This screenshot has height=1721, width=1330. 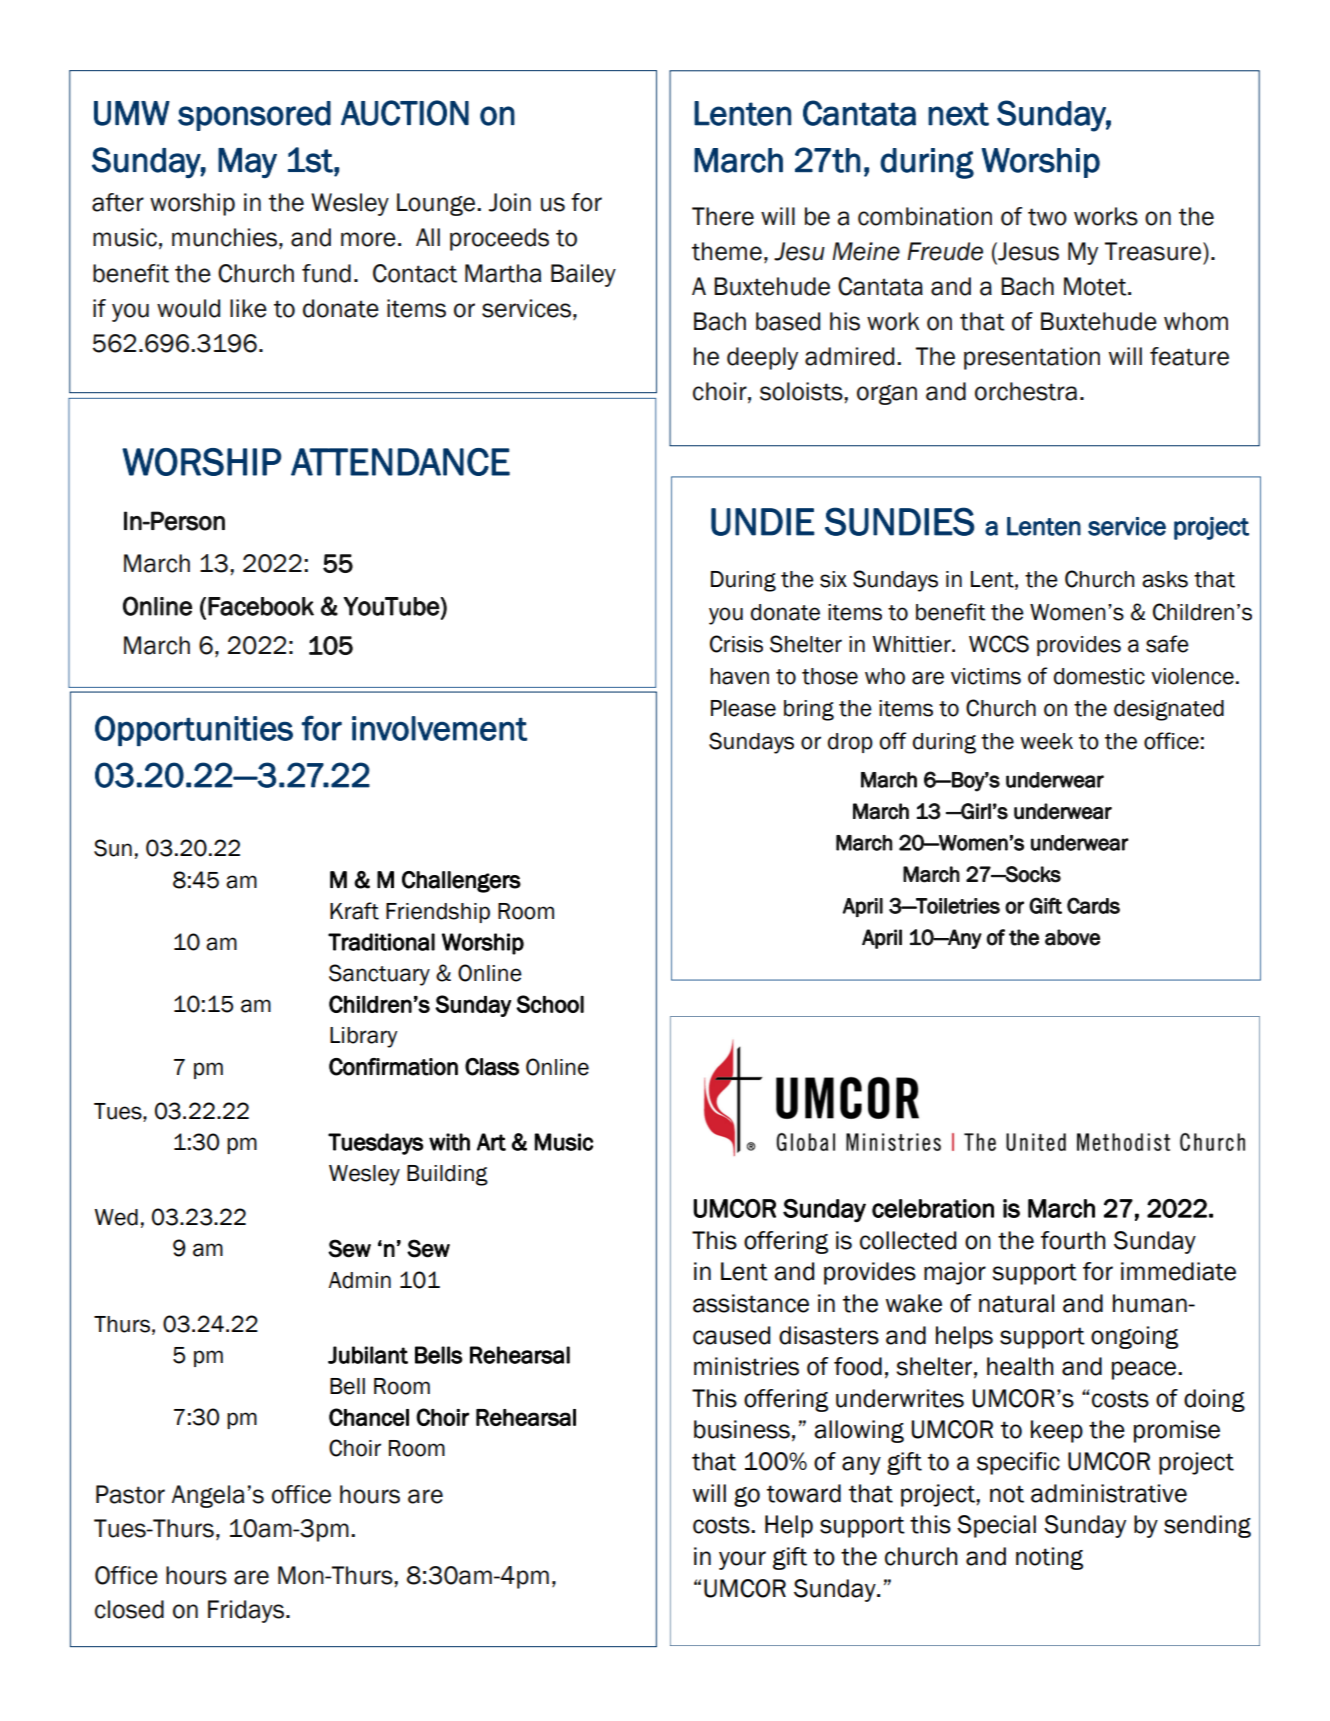 I want to click on noting, so click(x=1049, y=1558).
